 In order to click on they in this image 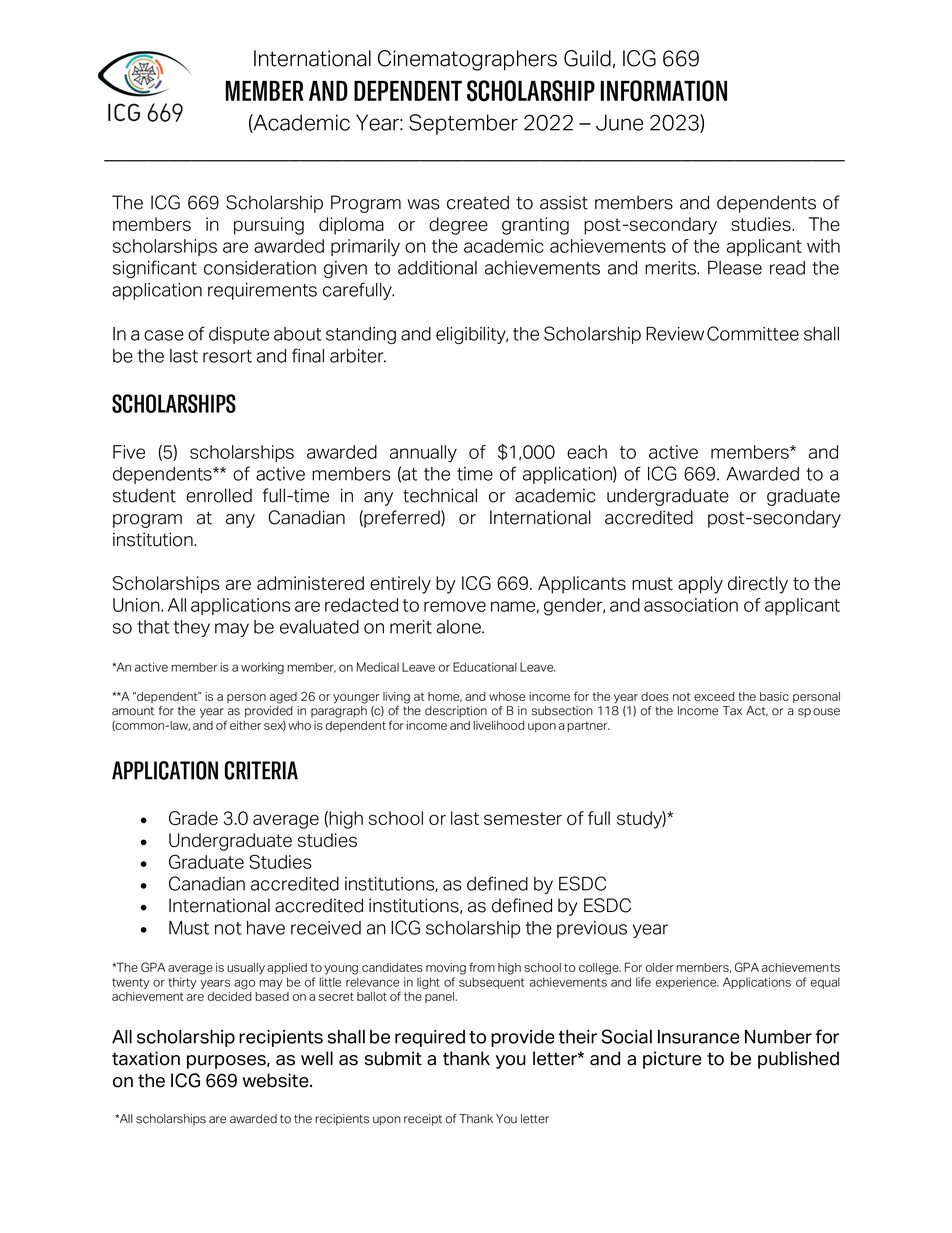, I will do `click(192, 628)`.
